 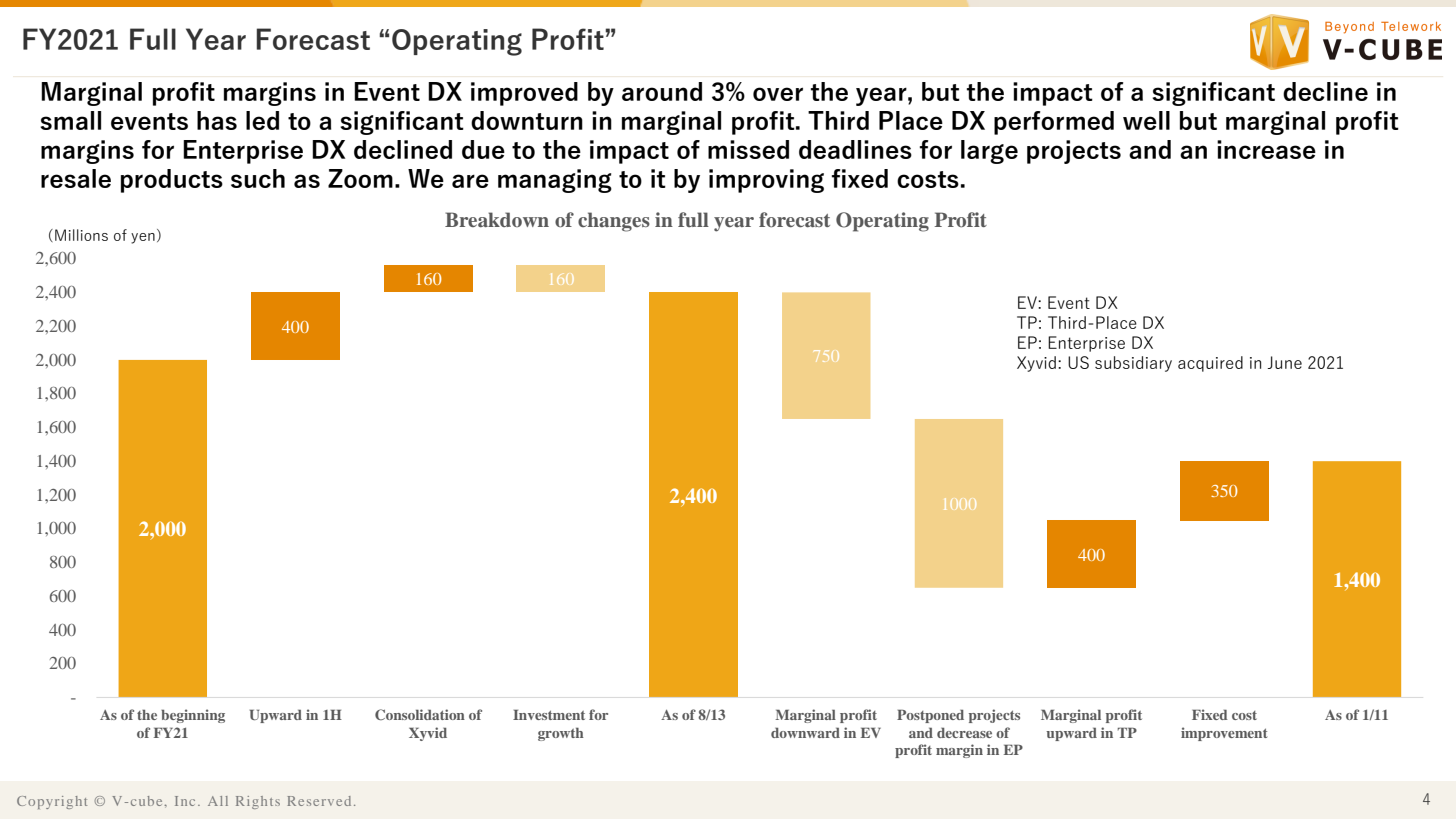 I want to click on Breakdown, so click(x=497, y=219).
